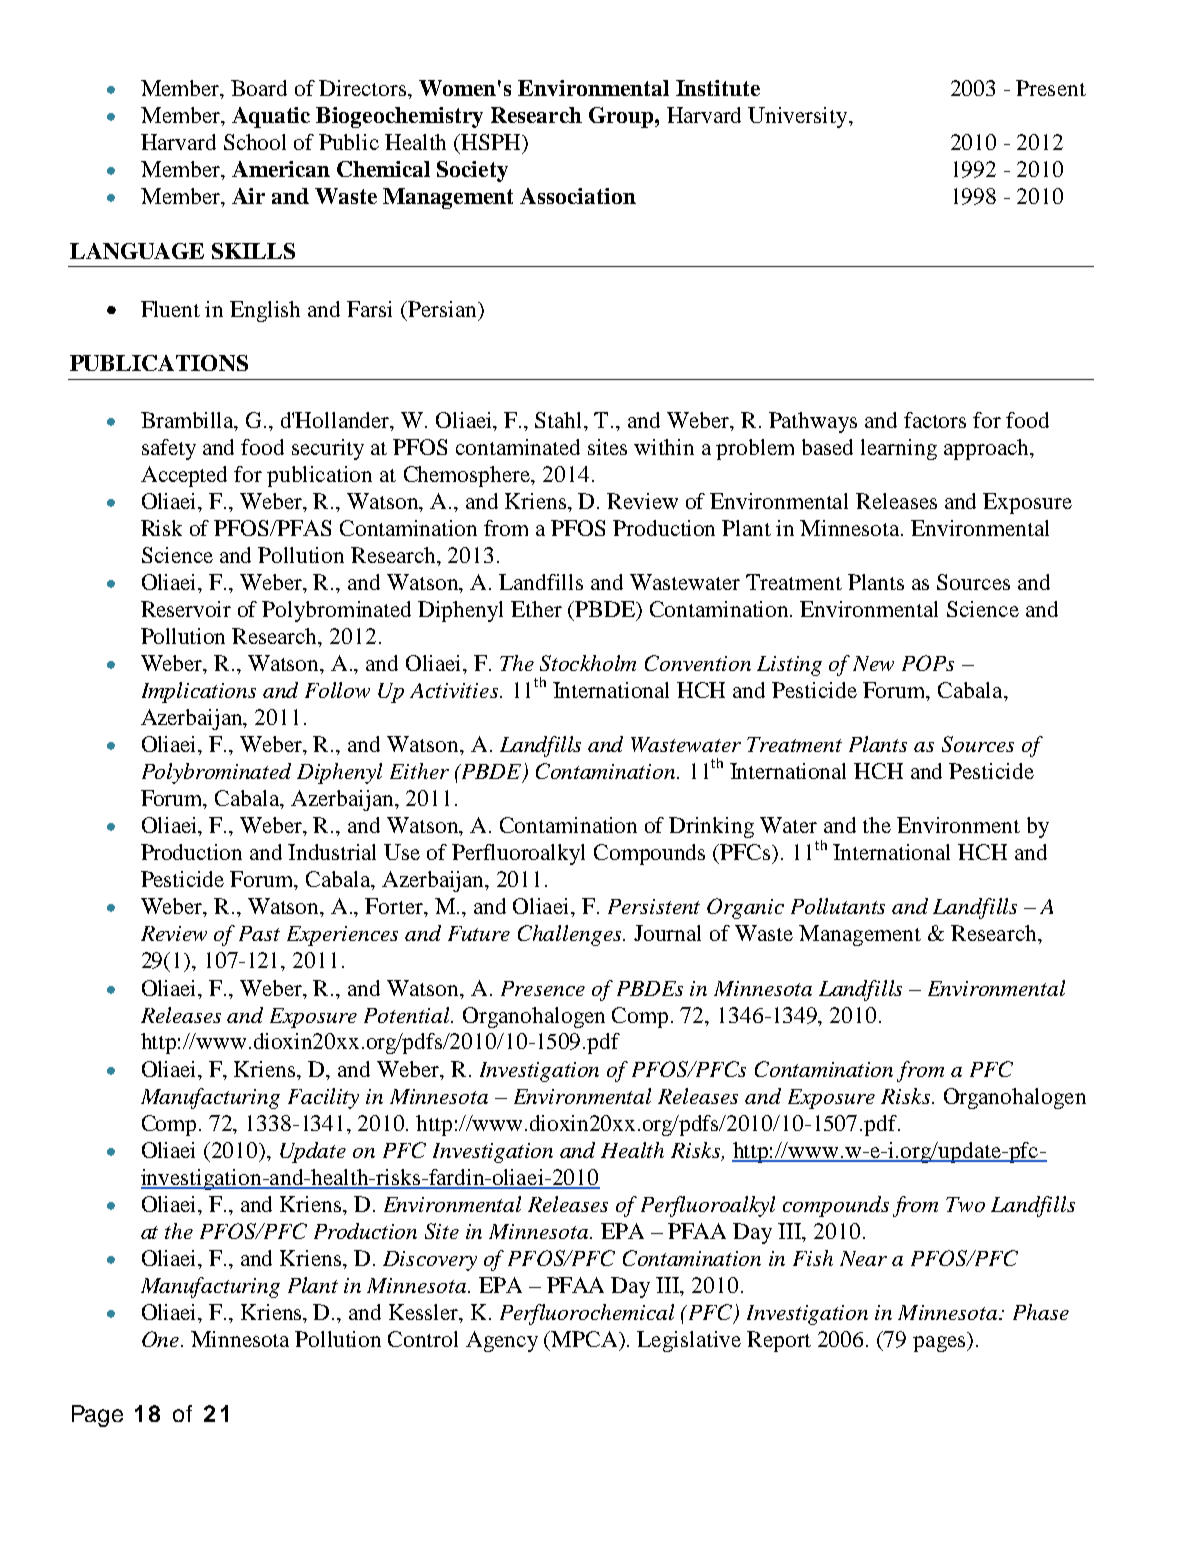  Describe the element at coordinates (1041, 1312) in the screenshot. I see `Phase` at that location.
